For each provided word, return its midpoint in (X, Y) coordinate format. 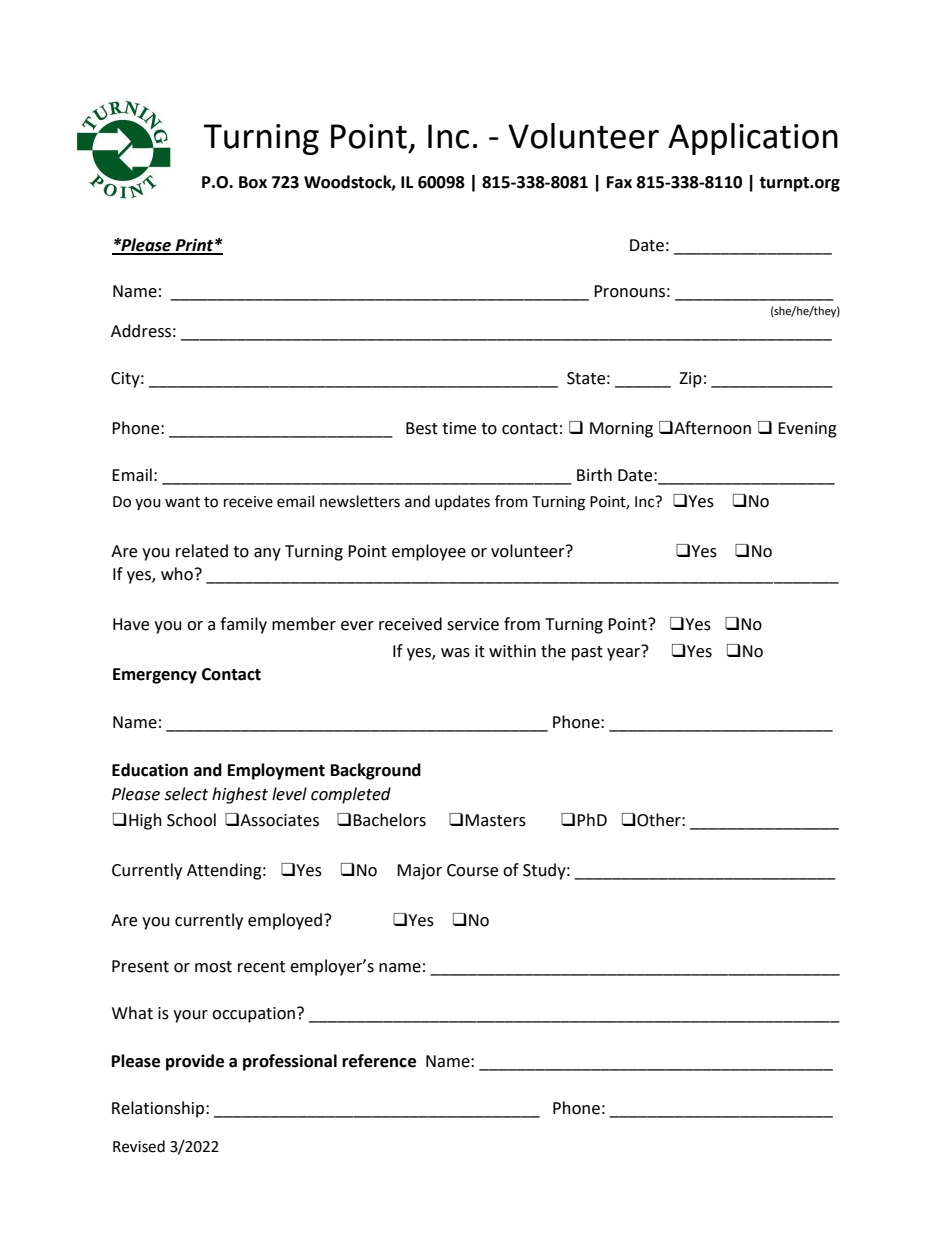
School (191, 820)
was (455, 653)
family (243, 625)
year (625, 653)
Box (253, 182)
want (182, 502)
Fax (619, 182)
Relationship (159, 1109)
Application (753, 139)
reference (379, 1061)
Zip (690, 380)
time (459, 428)
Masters (495, 820)
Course (472, 870)
